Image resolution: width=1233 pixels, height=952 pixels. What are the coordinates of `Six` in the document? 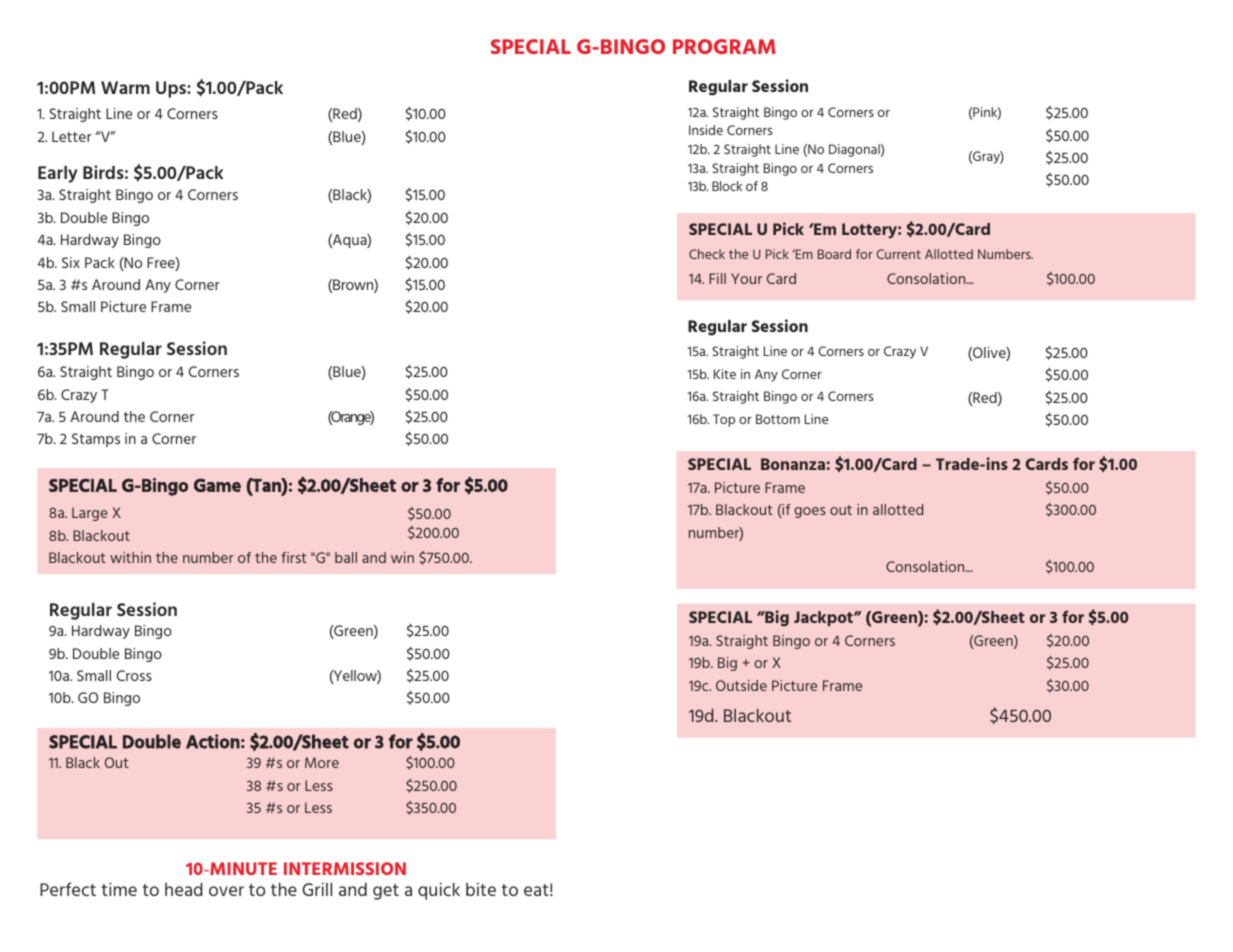 It's located at (71, 262).
